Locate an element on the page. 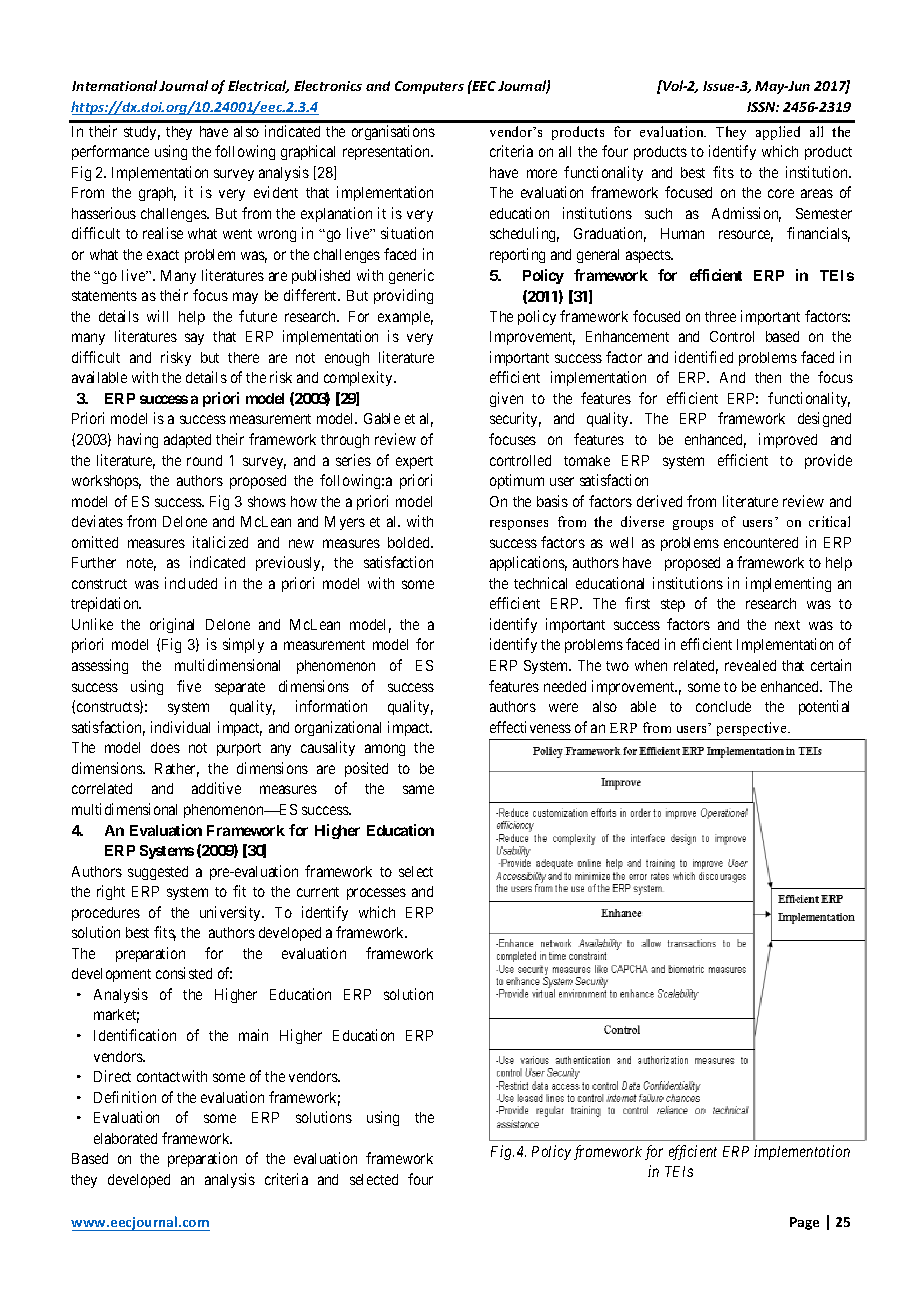 This image has width=924, height=1308. processes is located at coordinates (376, 894).
